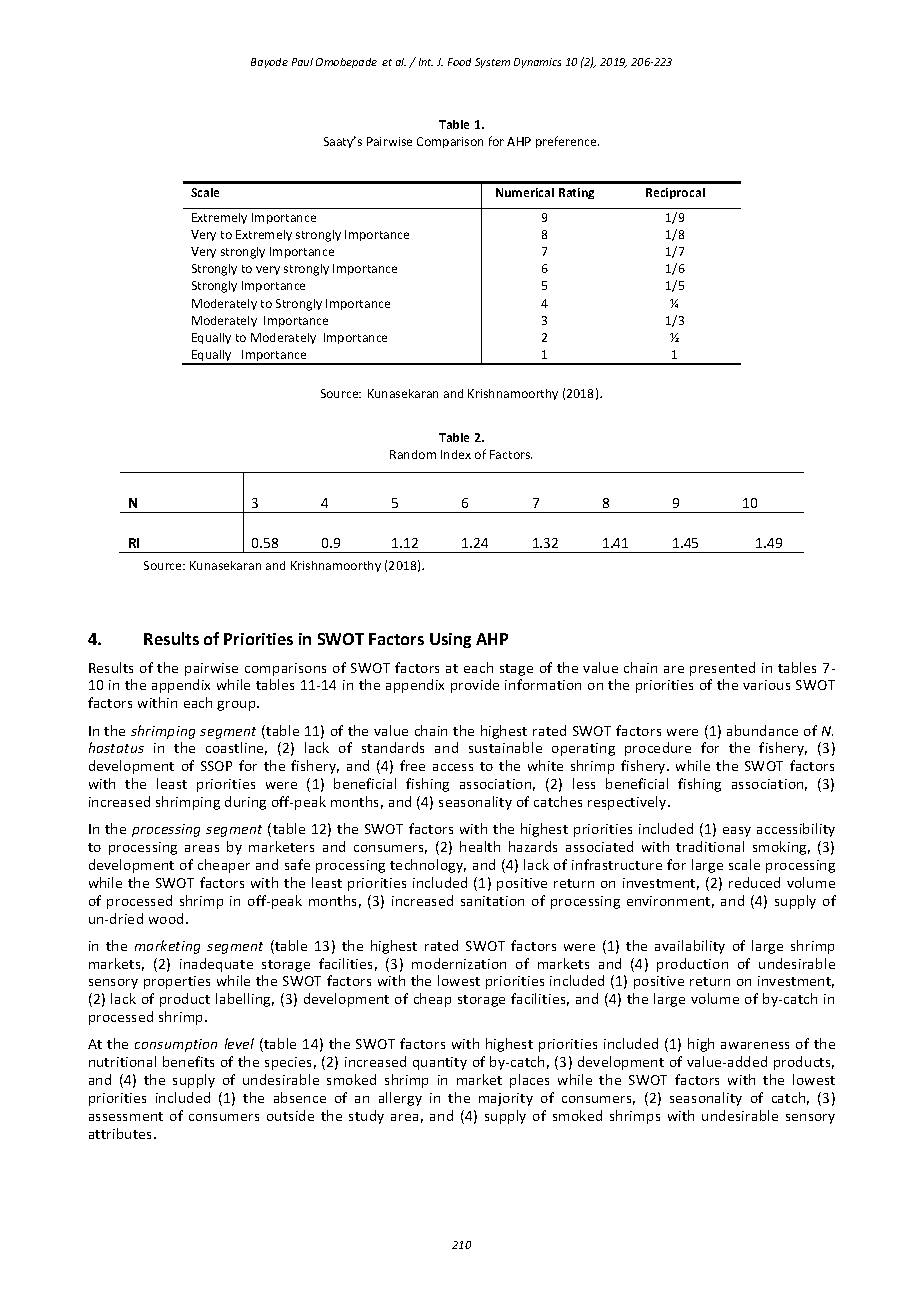 This screenshot has height=1308, width=924. Describe the element at coordinates (658, 749) in the screenshot. I see `procedure` at that location.
